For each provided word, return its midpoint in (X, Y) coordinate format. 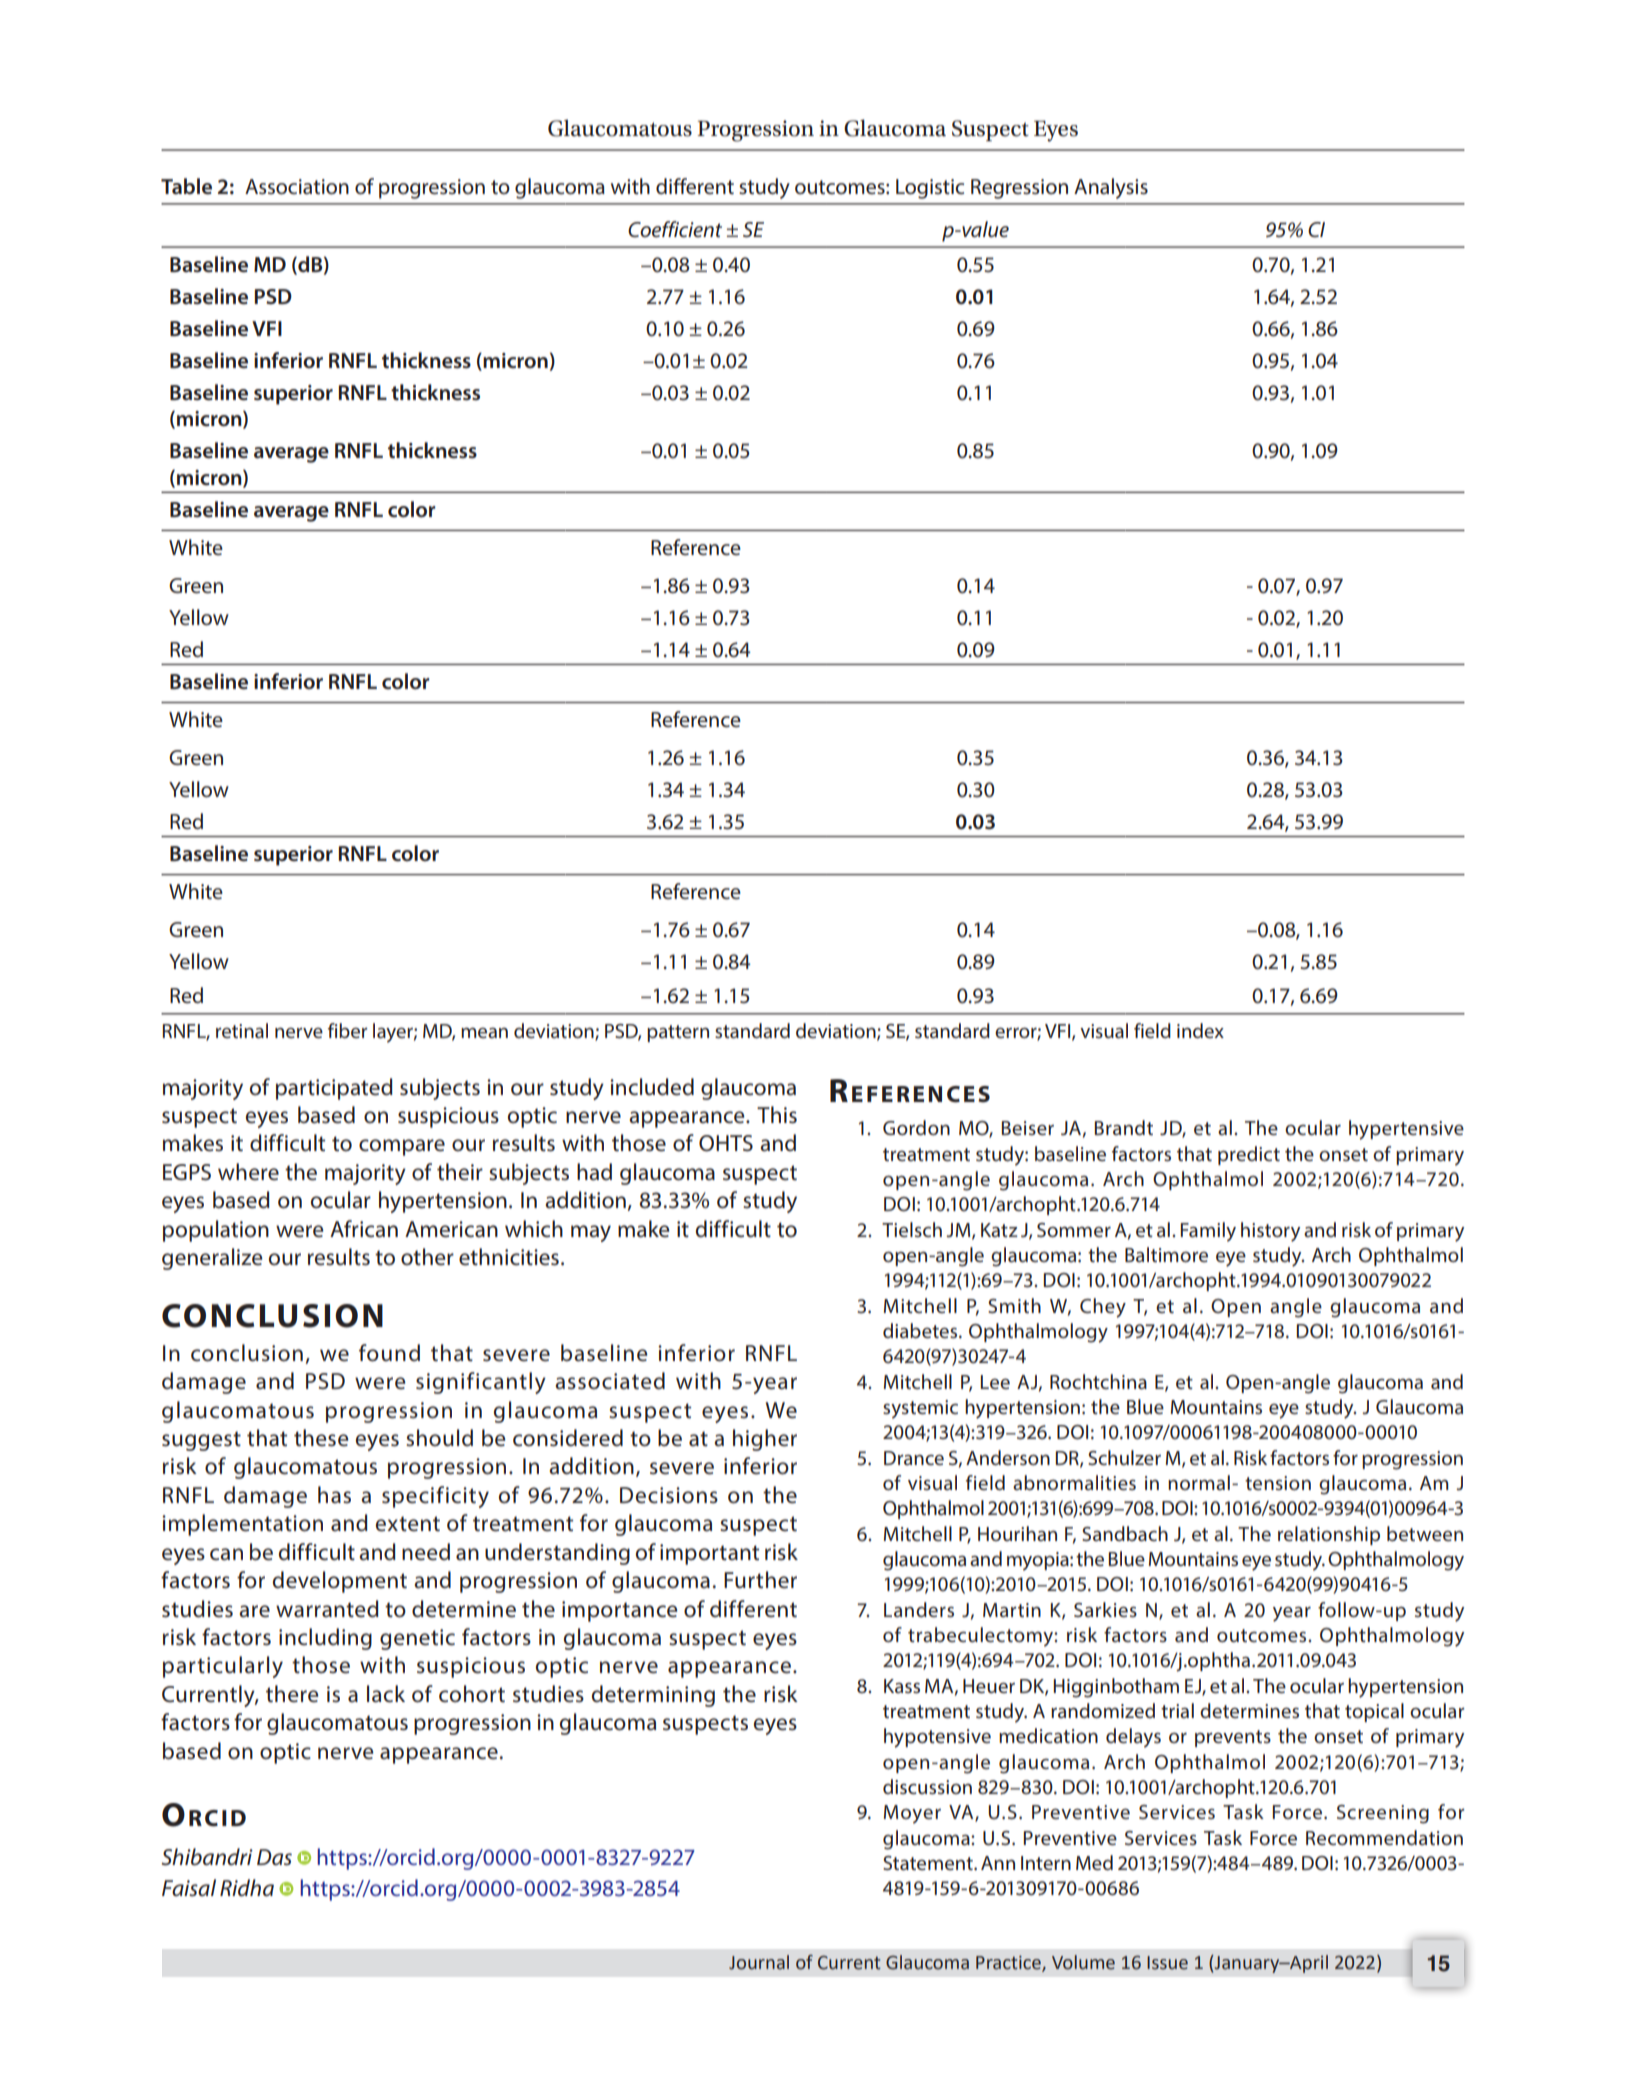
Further (760, 1580)
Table (186, 186)
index (1200, 1030)
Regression (1019, 189)
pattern (678, 1033)
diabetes (921, 1330)
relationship (1329, 1535)
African (364, 1229)
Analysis (1111, 188)
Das (274, 1857)
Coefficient (675, 229)
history (1270, 1232)
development (340, 1582)
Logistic (930, 189)
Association (297, 187)
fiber (348, 1030)
